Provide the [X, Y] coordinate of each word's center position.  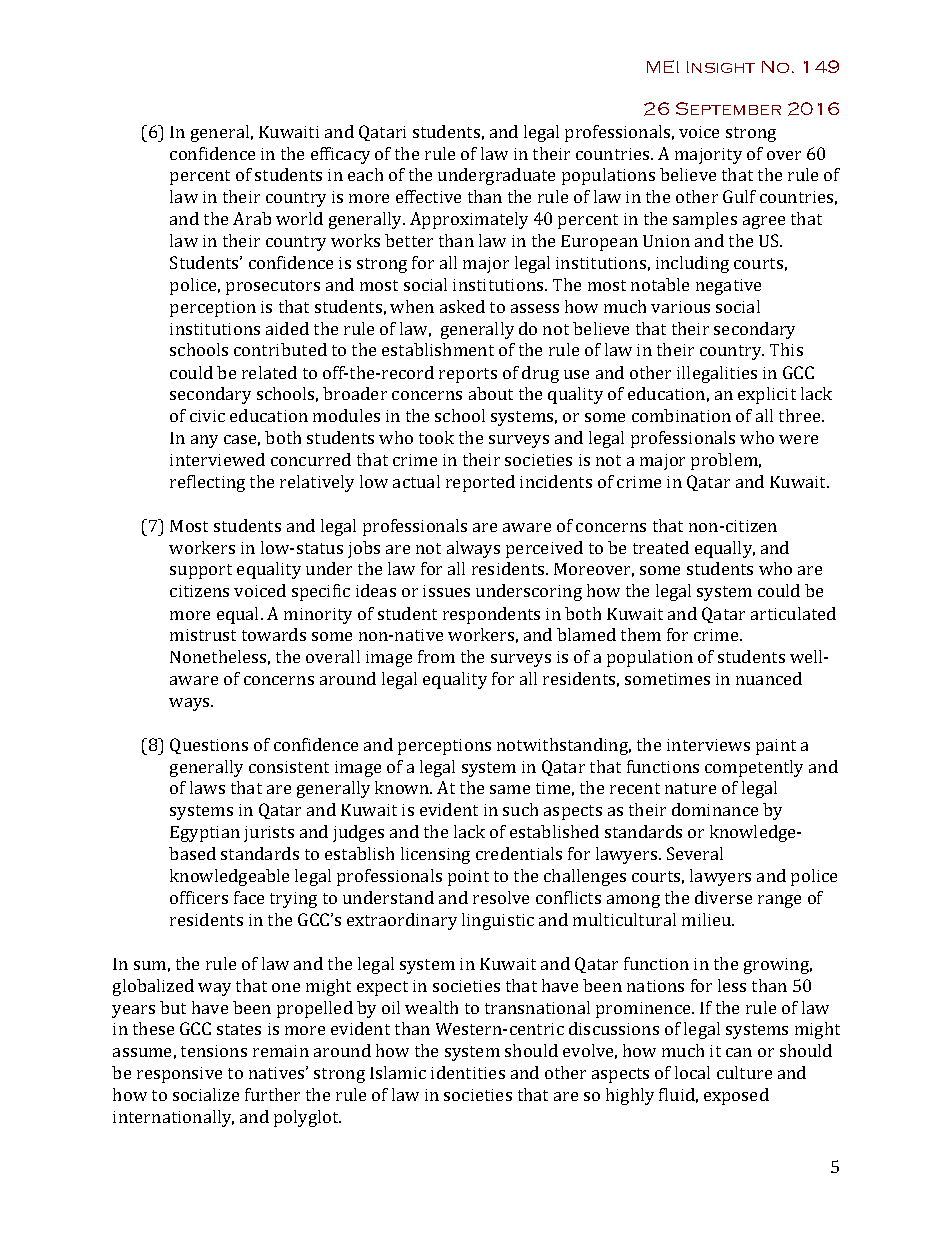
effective [428, 196]
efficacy [340, 155]
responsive [179, 1075]
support [201, 571]
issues [446, 591]
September [728, 108]
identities [468, 1072]
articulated [793, 613]
